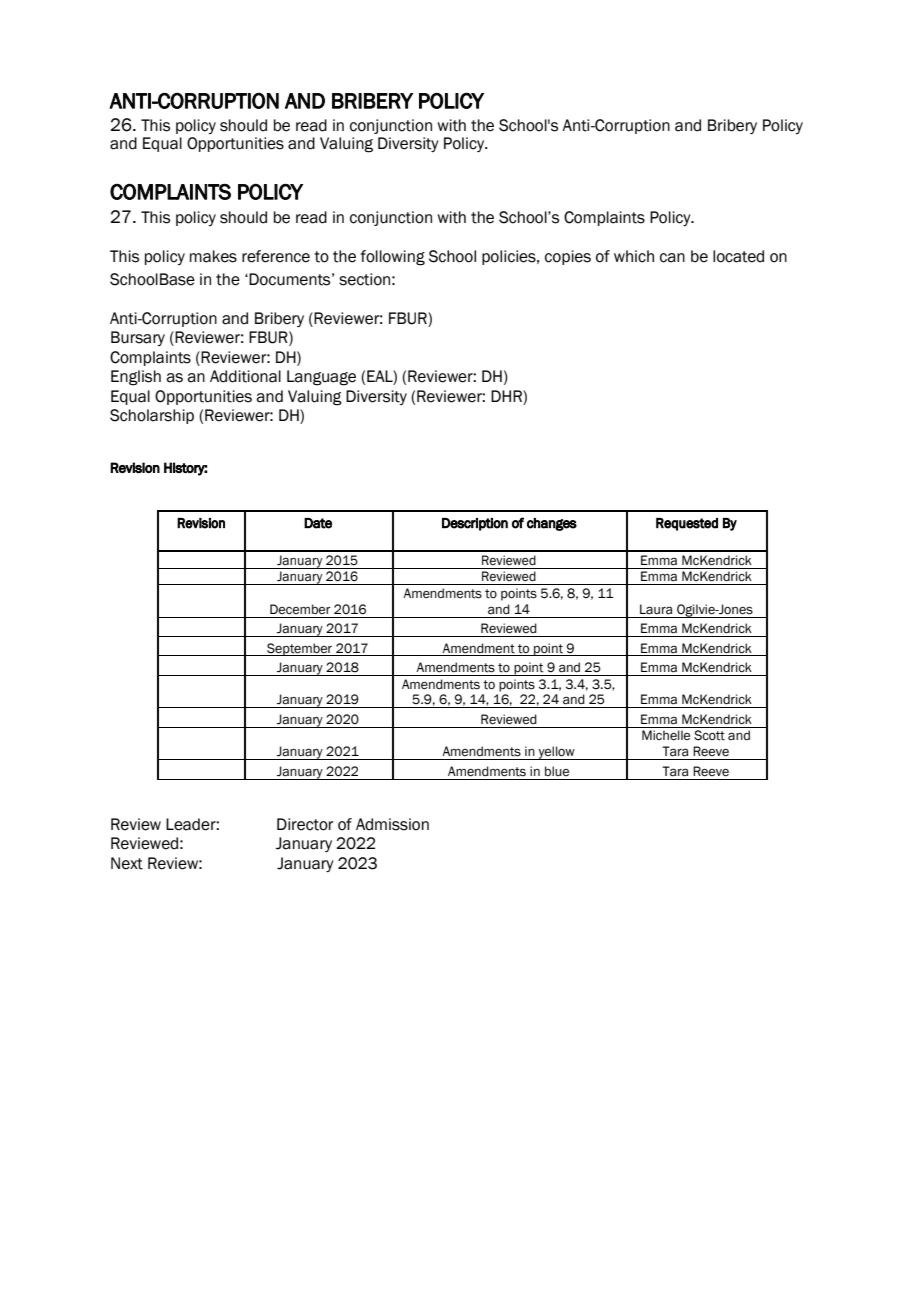 The image size is (924, 1308). Describe the element at coordinates (300, 649) in the screenshot. I see `September` at that location.
